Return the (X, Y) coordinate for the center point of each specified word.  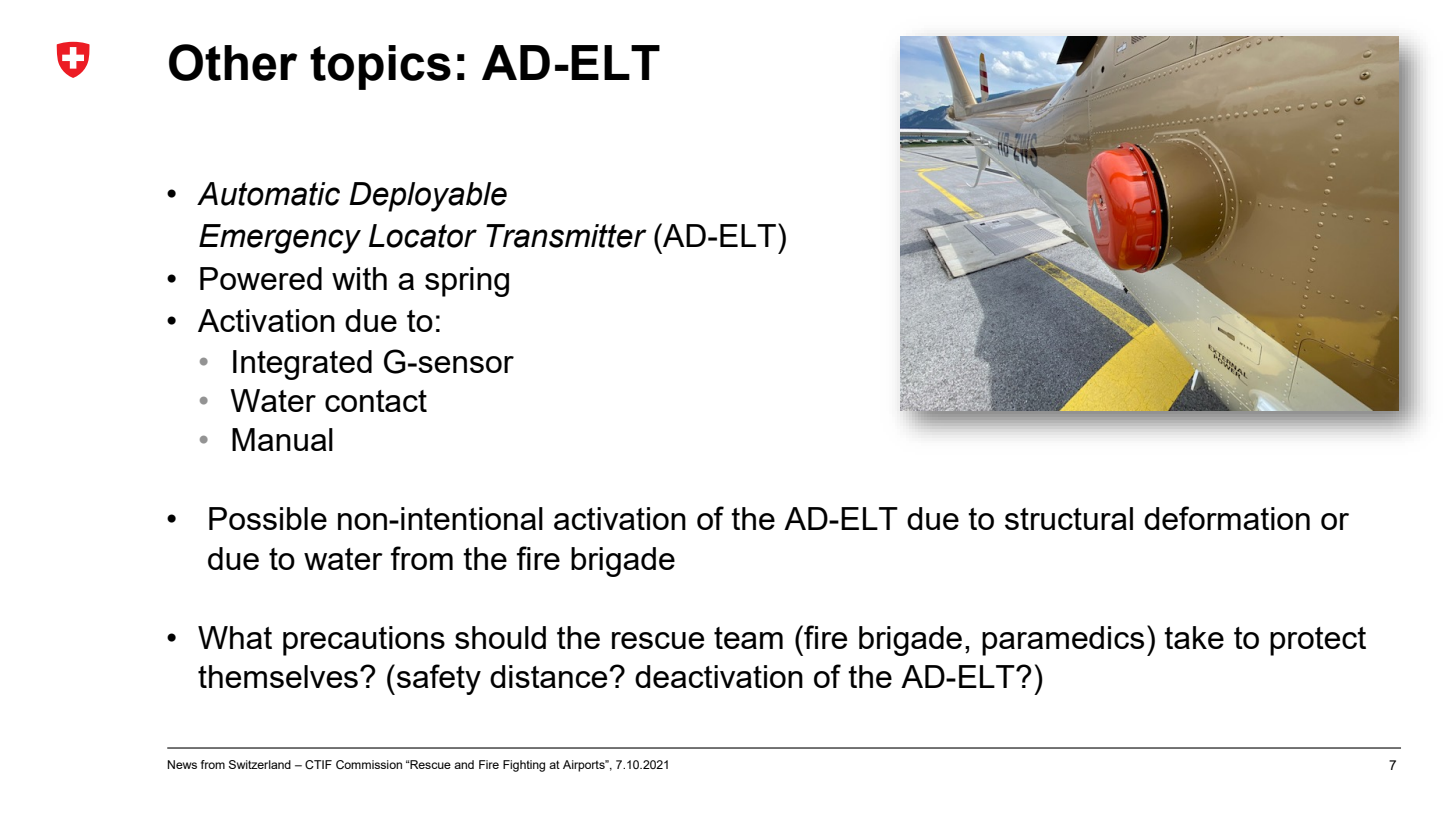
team (748, 638)
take (1194, 637)
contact (376, 401)
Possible (268, 518)
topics (380, 67)
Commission (369, 764)
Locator (423, 236)
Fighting (524, 766)
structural (1069, 518)
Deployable (428, 197)
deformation (1227, 518)
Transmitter (566, 236)
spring (467, 282)
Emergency (280, 239)
